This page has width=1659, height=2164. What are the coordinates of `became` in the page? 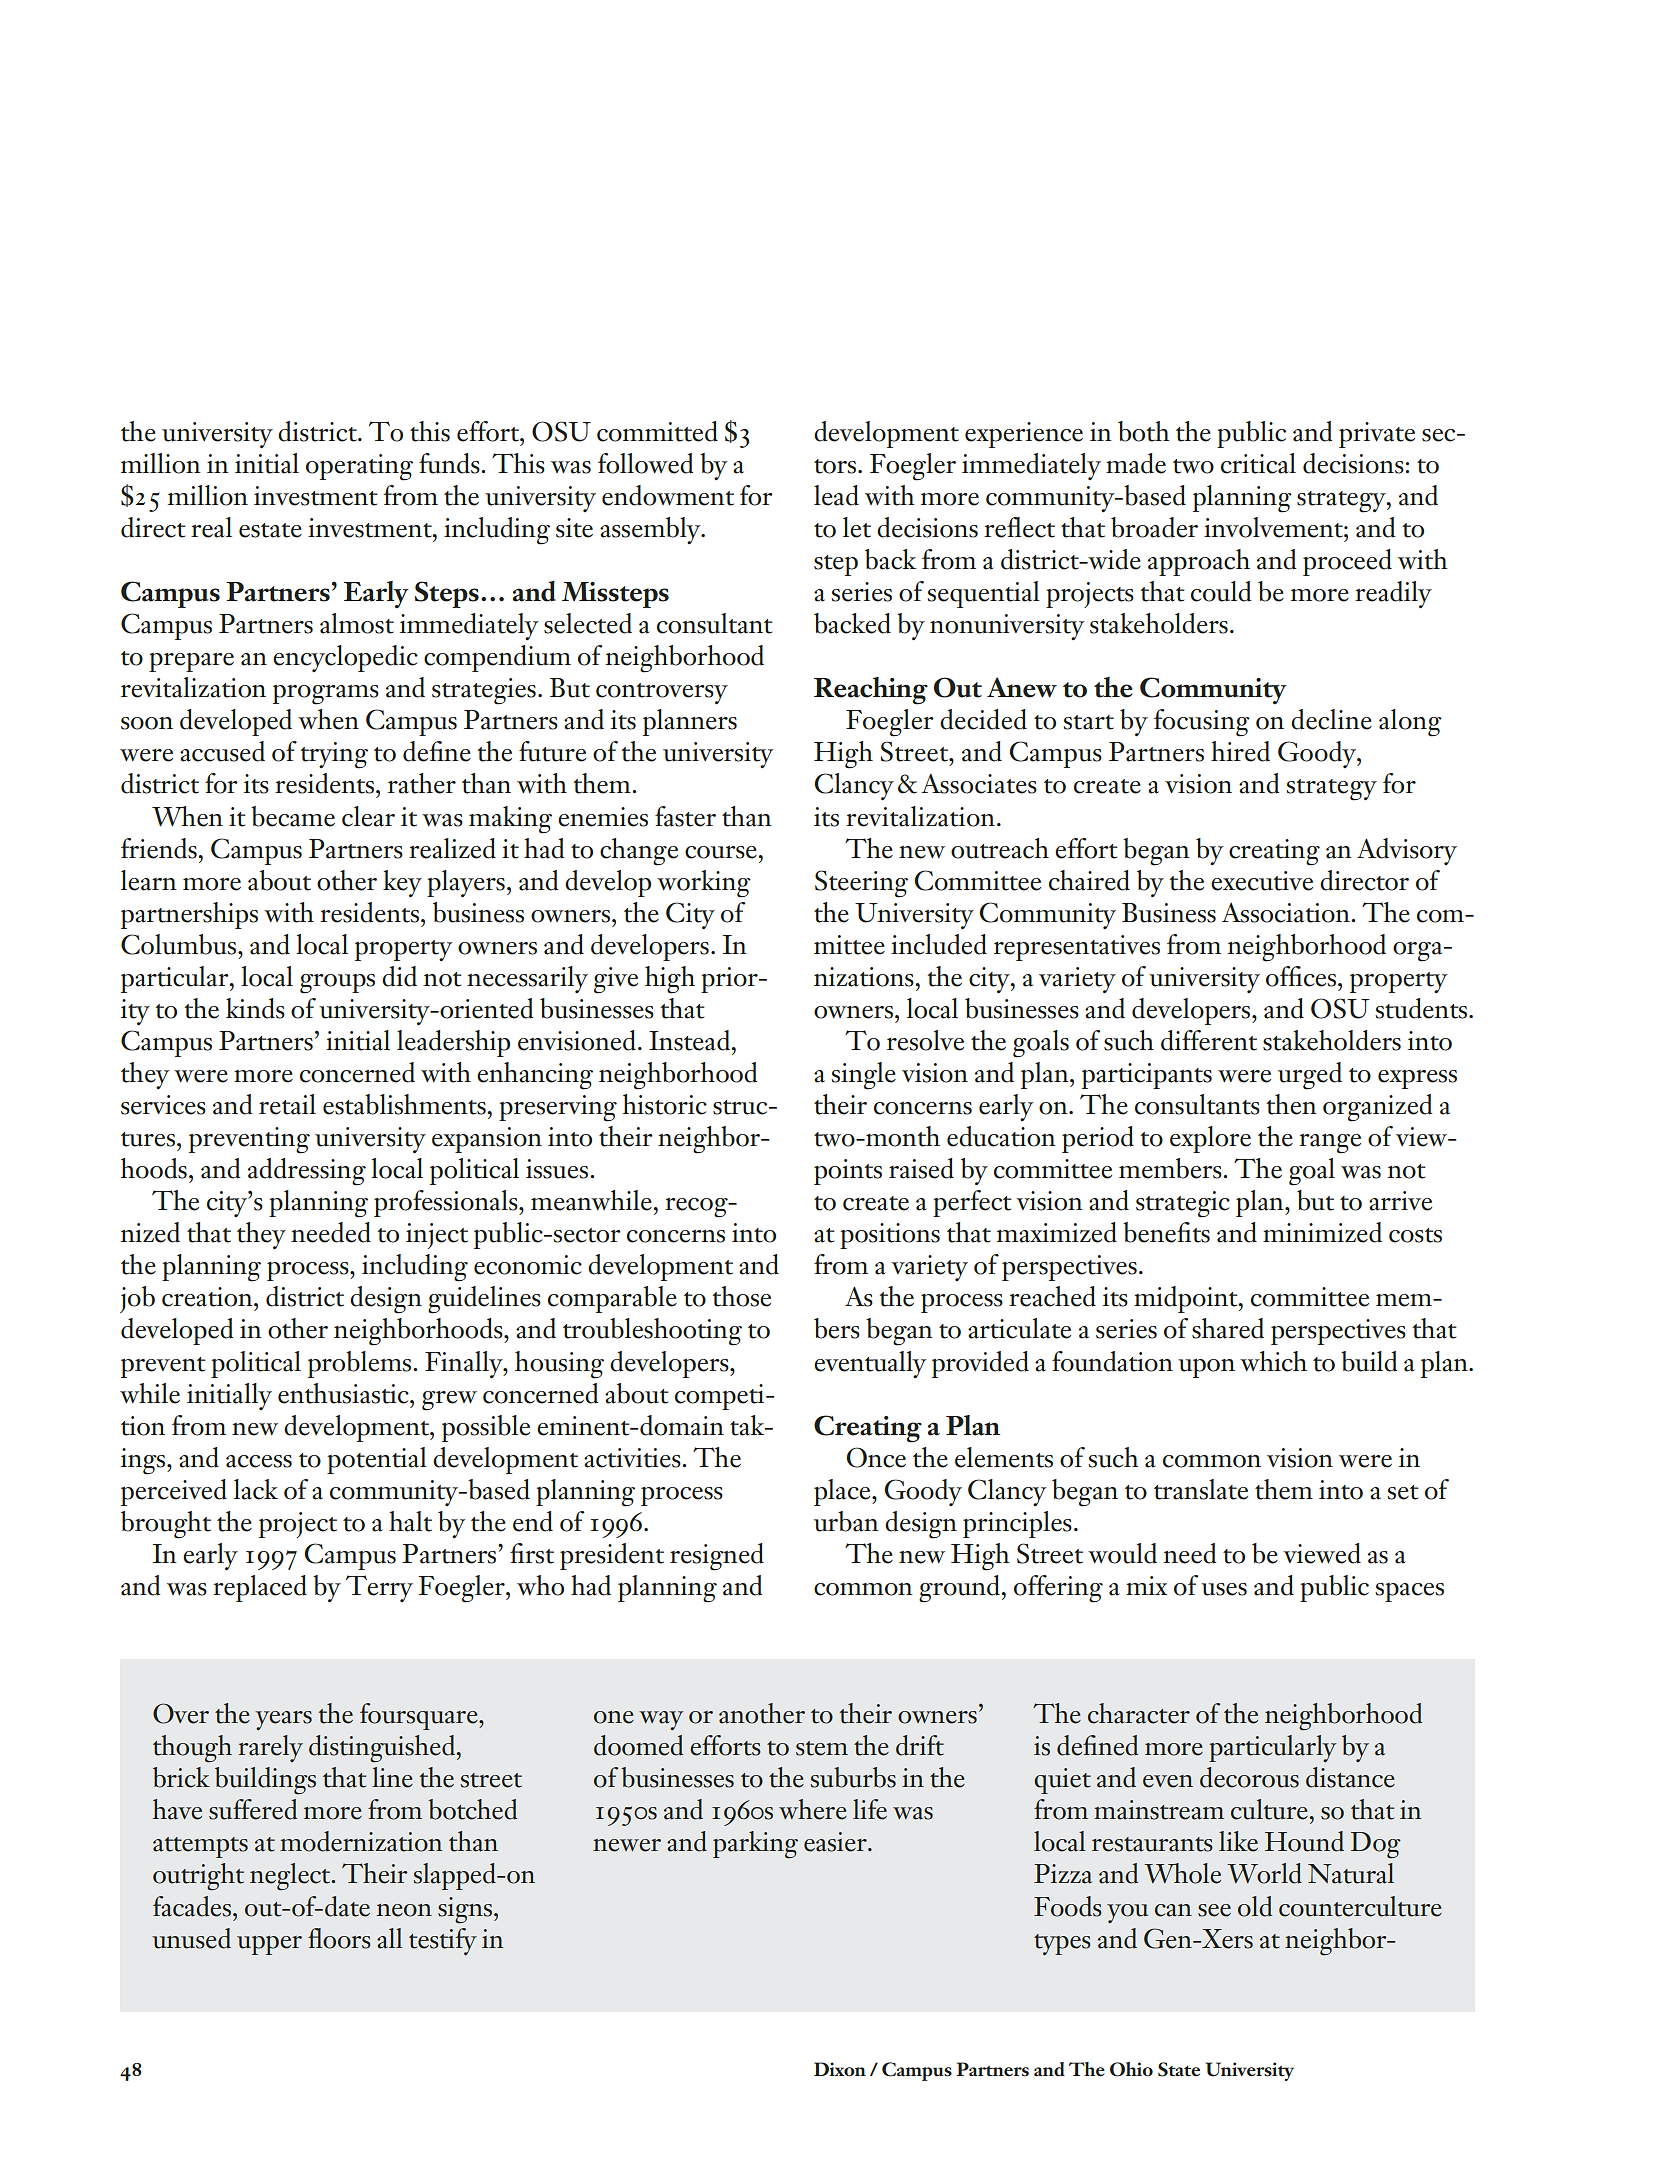 It's located at (293, 816).
